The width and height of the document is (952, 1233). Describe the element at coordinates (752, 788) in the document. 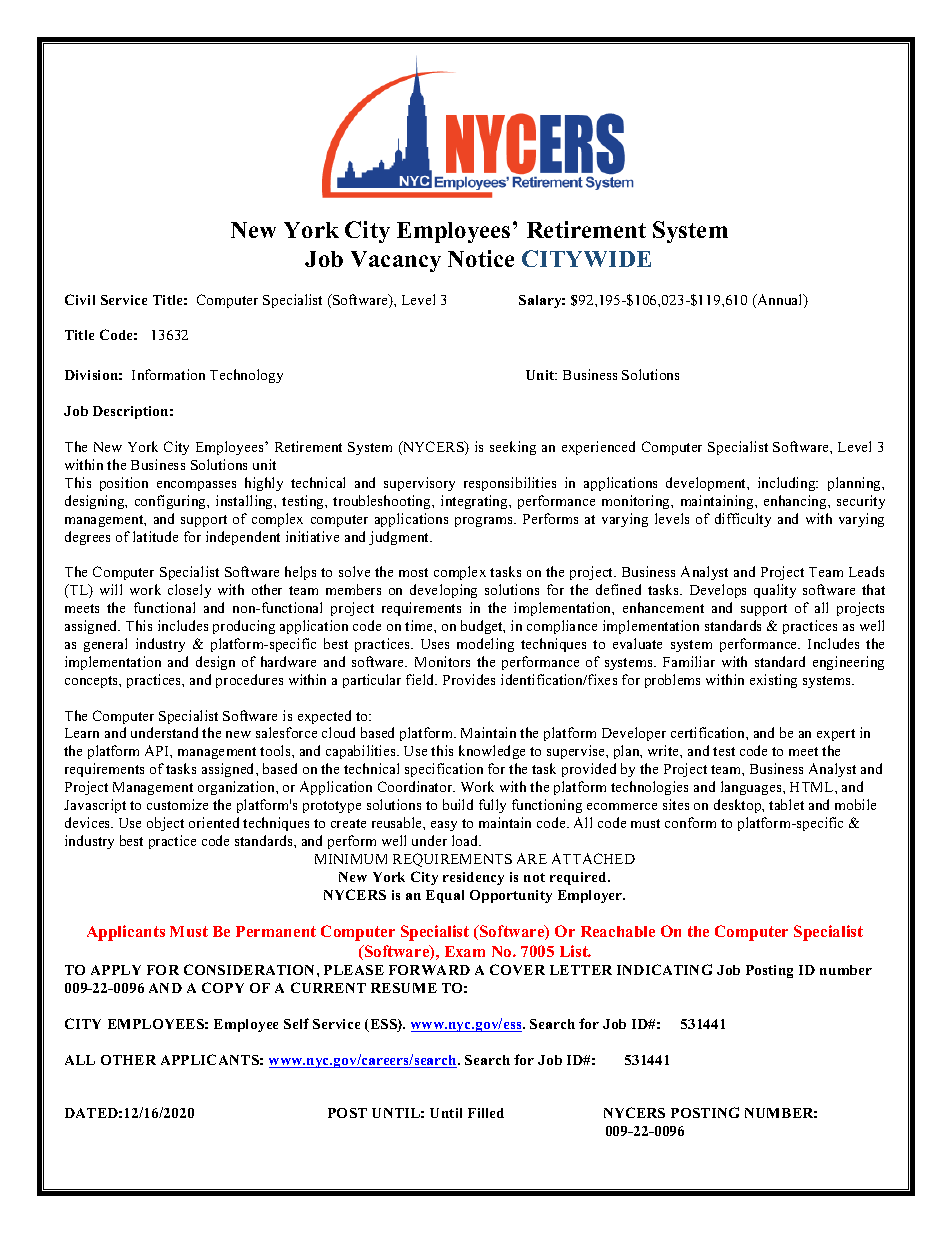

I see `languages` at that location.
